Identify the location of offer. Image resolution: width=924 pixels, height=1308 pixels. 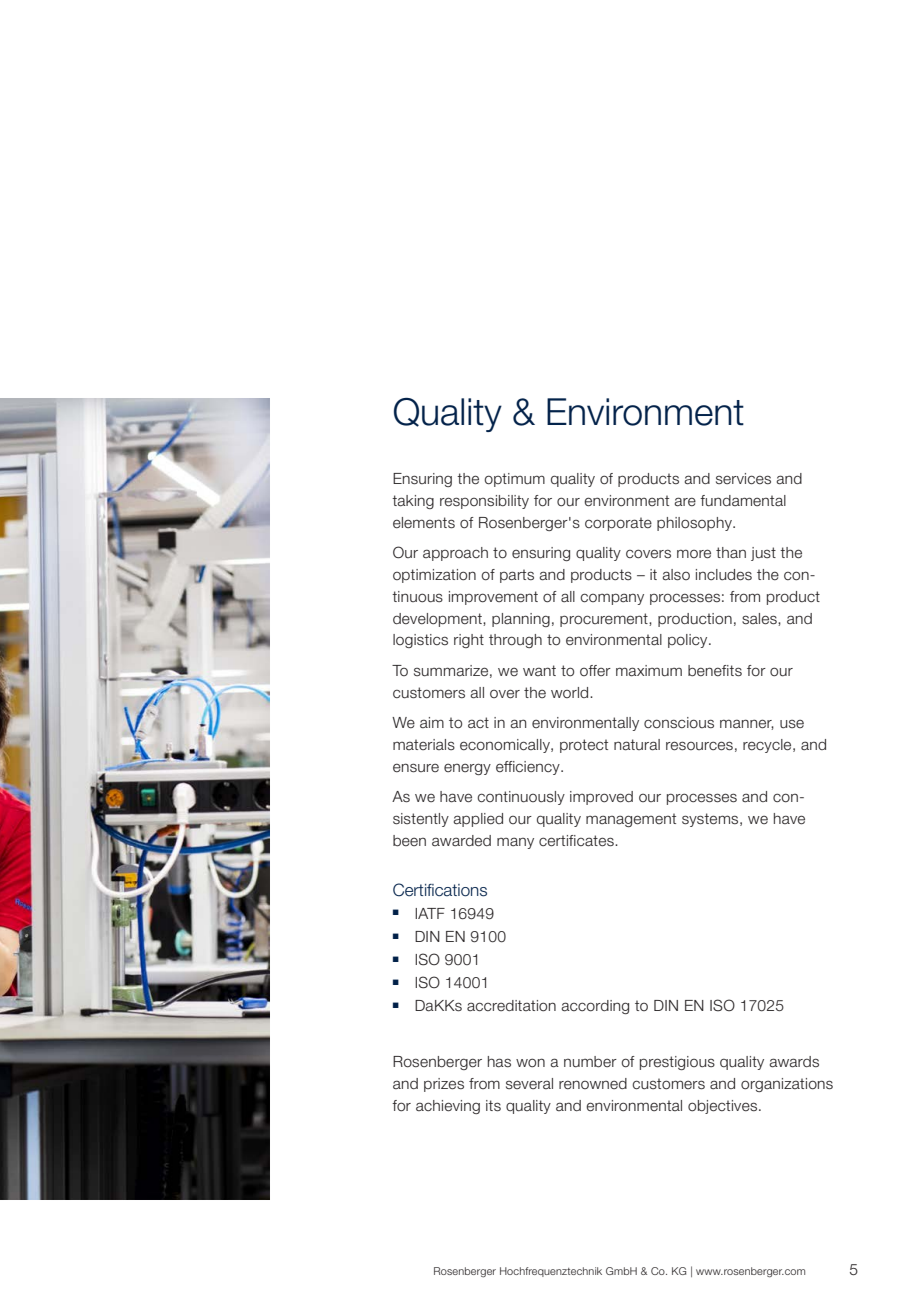
(595, 670).
